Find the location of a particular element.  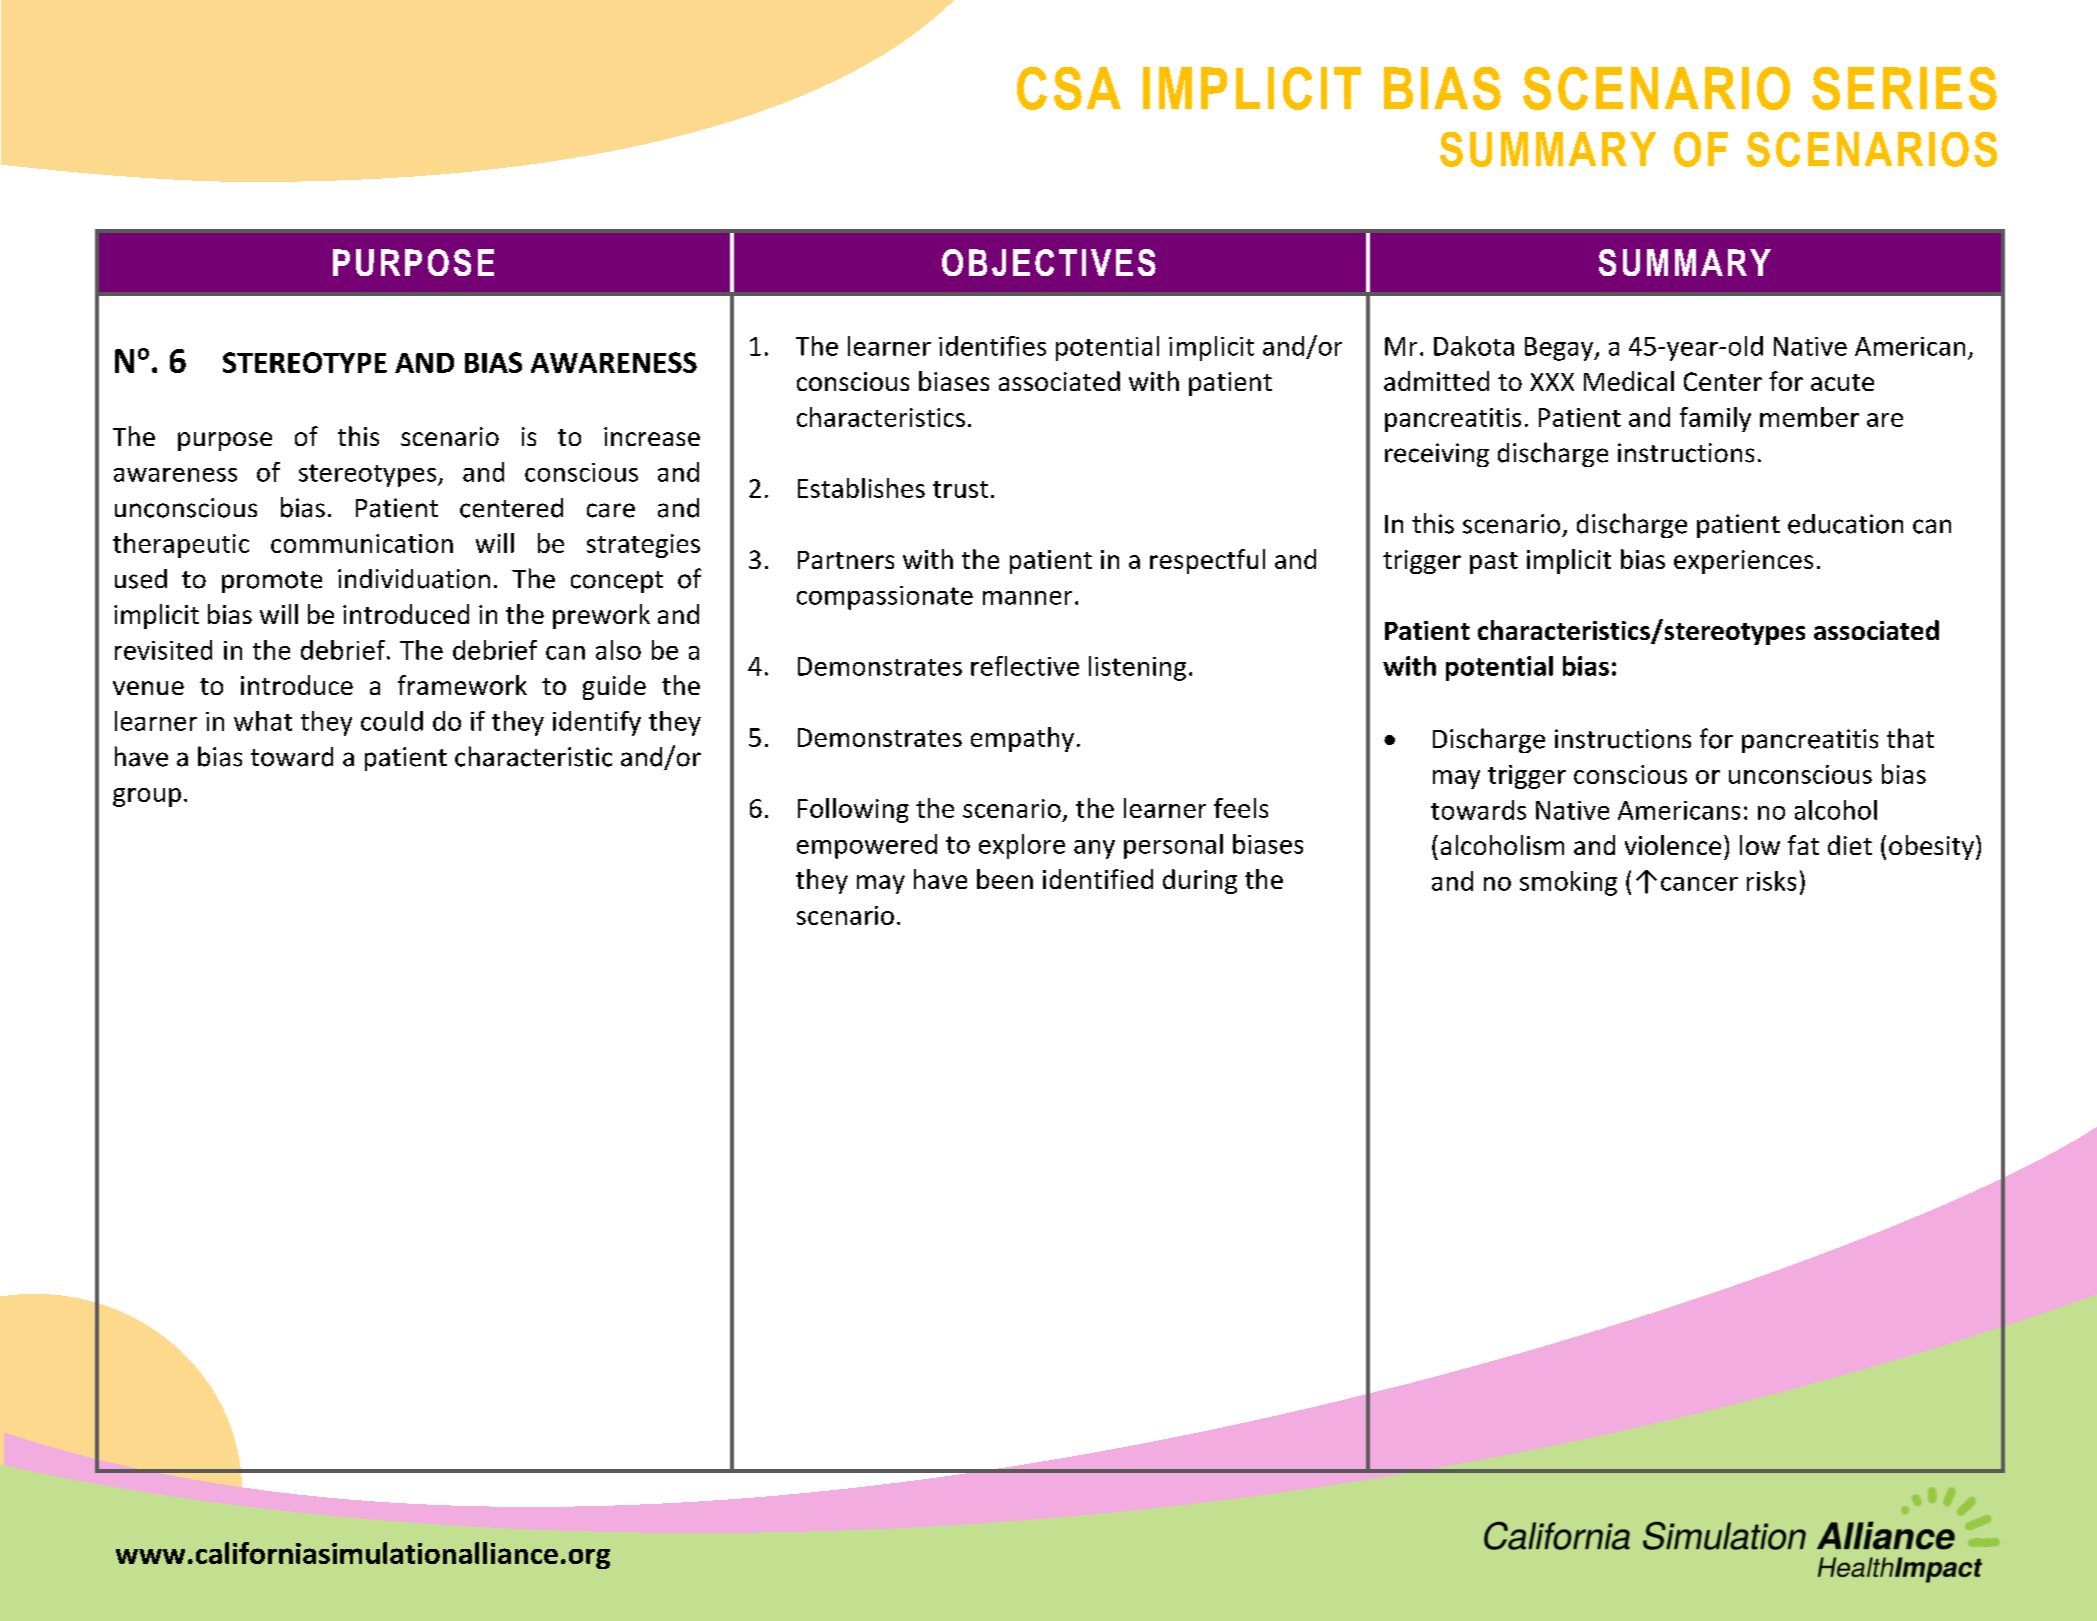

explore is located at coordinates (1022, 846).
